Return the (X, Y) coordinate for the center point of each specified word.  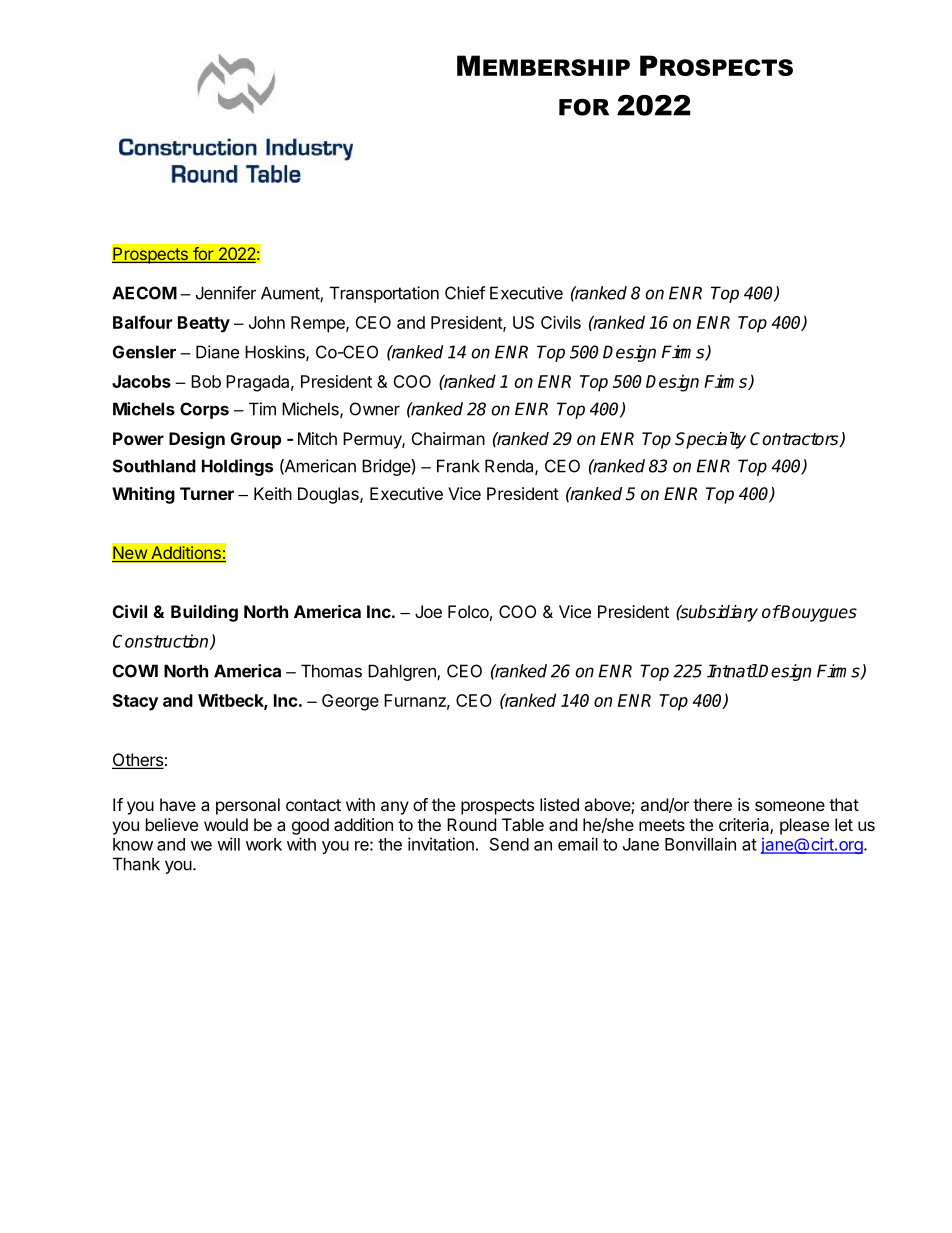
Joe (428, 611)
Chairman (448, 438)
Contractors (795, 439)
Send (509, 844)
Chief (465, 293)
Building (204, 613)
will (228, 844)
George (350, 702)
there (712, 804)
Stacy (135, 702)
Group (256, 440)
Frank (458, 466)
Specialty (710, 440)
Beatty (204, 324)
